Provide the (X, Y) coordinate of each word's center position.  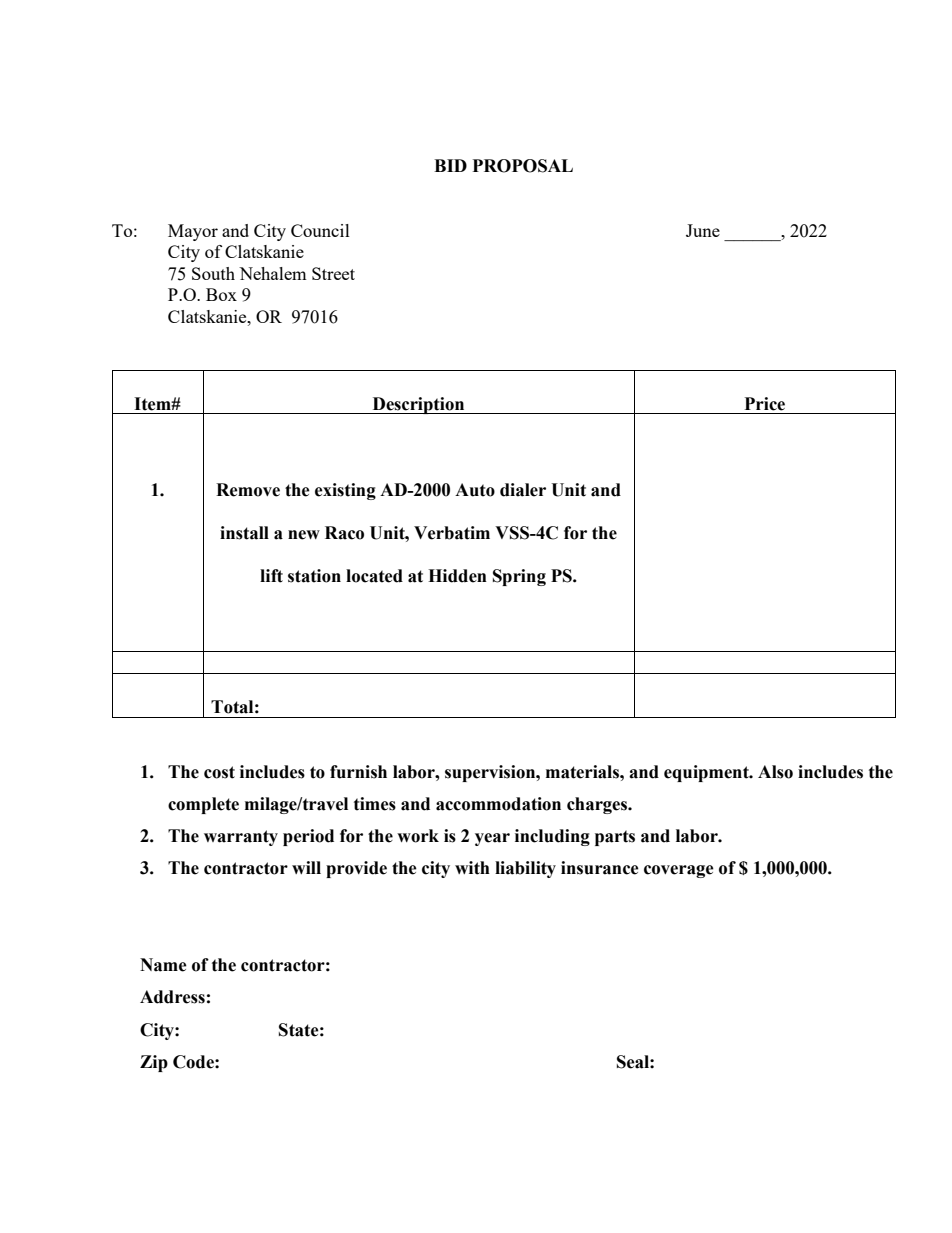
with (472, 868)
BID (450, 165)
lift (271, 576)
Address (172, 997)
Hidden (457, 576)
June (703, 230)
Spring (519, 577)
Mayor (193, 232)
